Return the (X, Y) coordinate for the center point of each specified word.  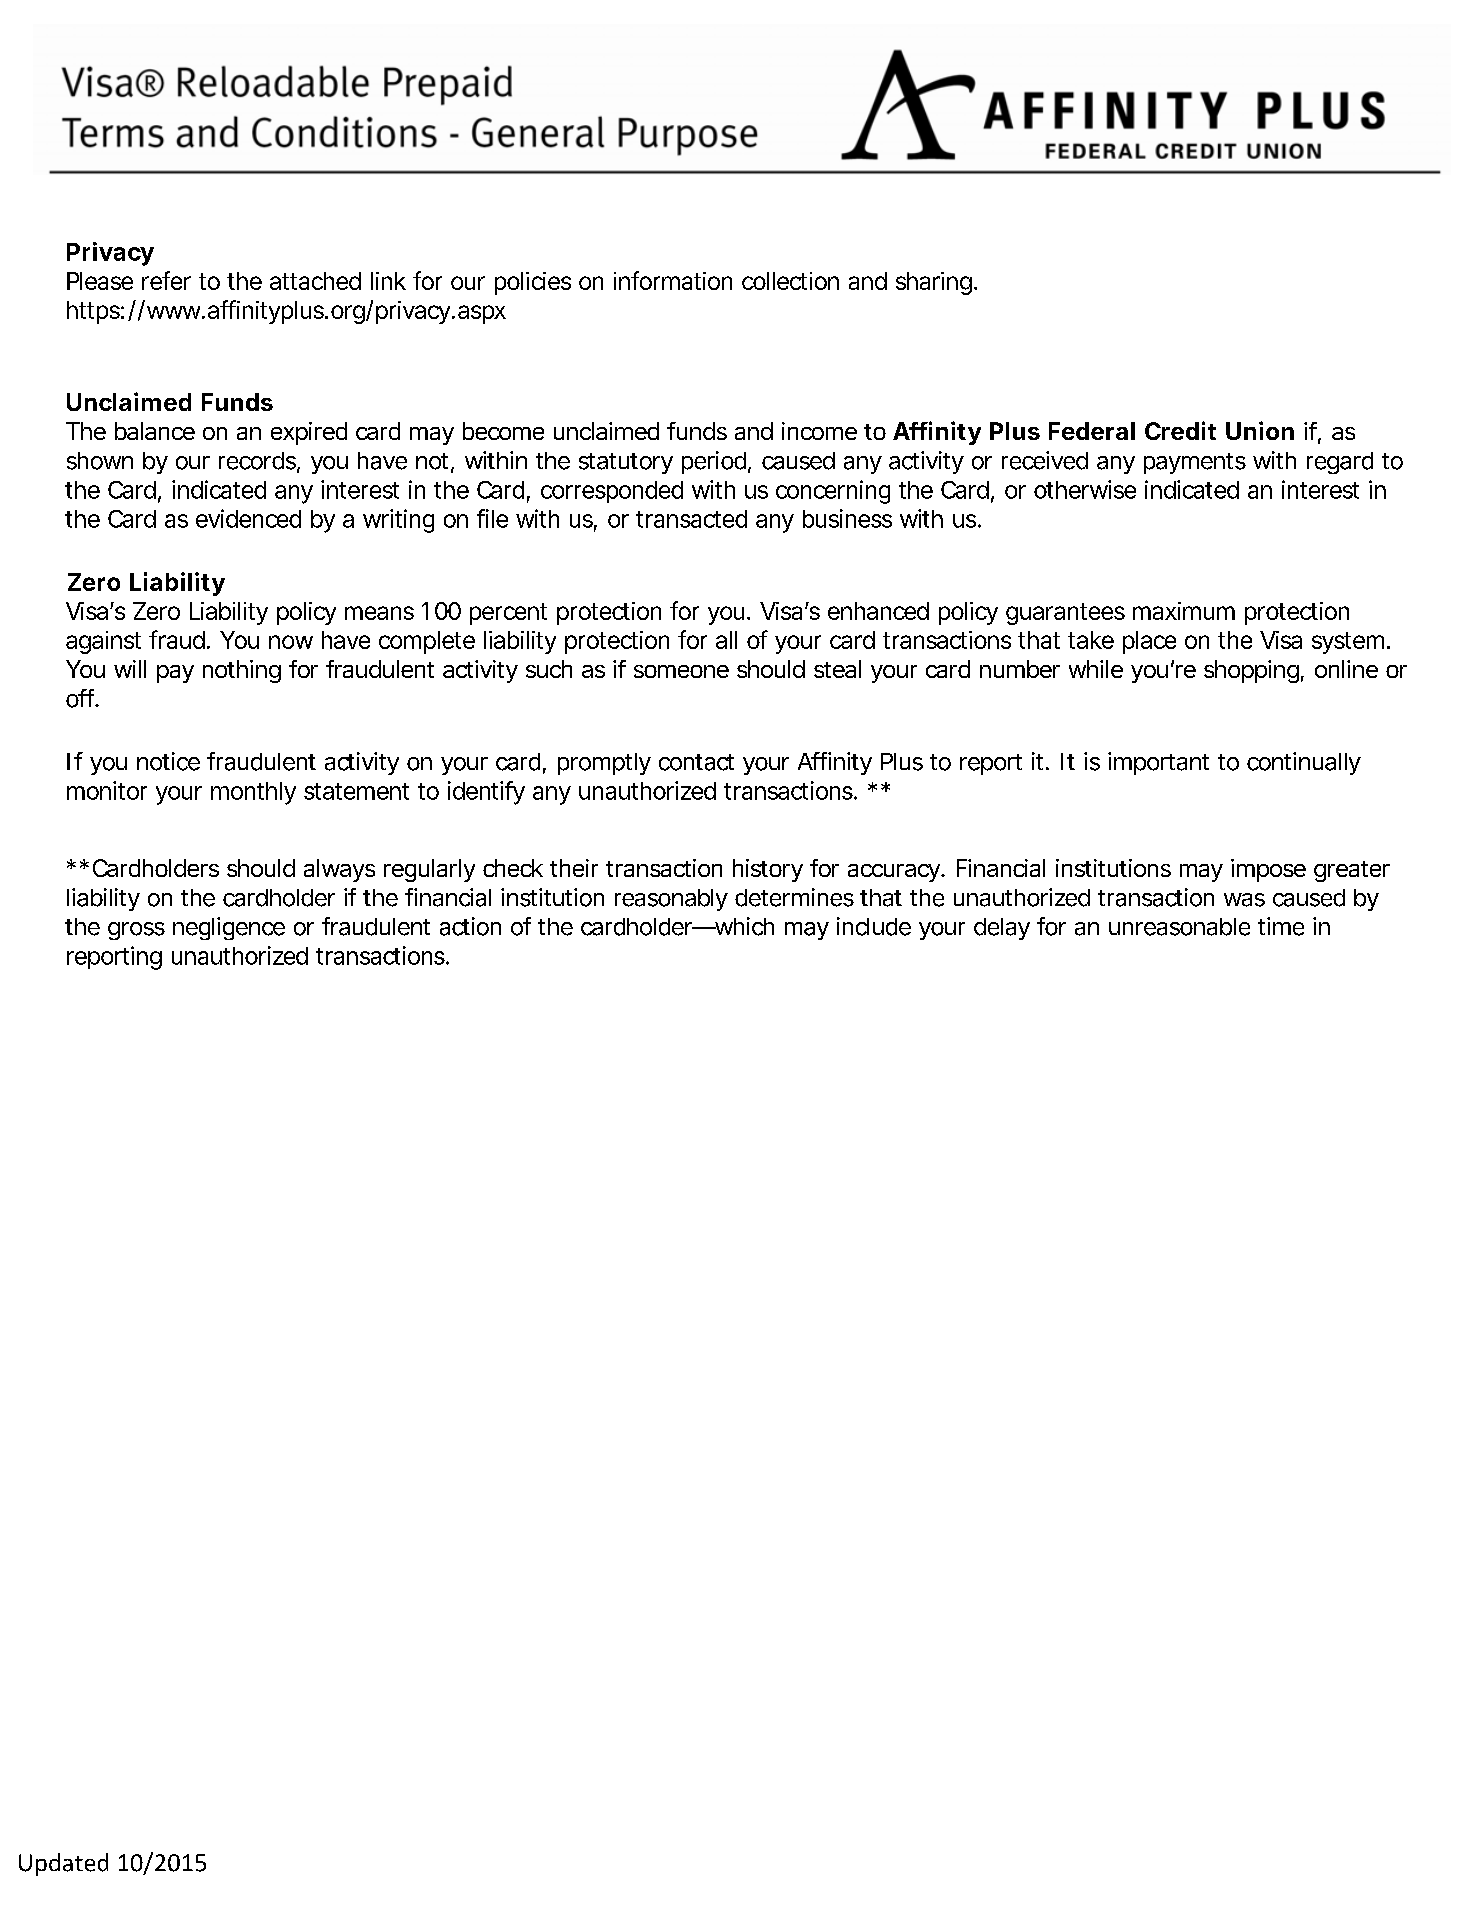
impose (1268, 870)
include (874, 926)
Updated (63, 1864)
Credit (1180, 430)
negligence (229, 928)
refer (166, 280)
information (673, 280)
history (768, 870)
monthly (253, 793)
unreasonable (1179, 927)
